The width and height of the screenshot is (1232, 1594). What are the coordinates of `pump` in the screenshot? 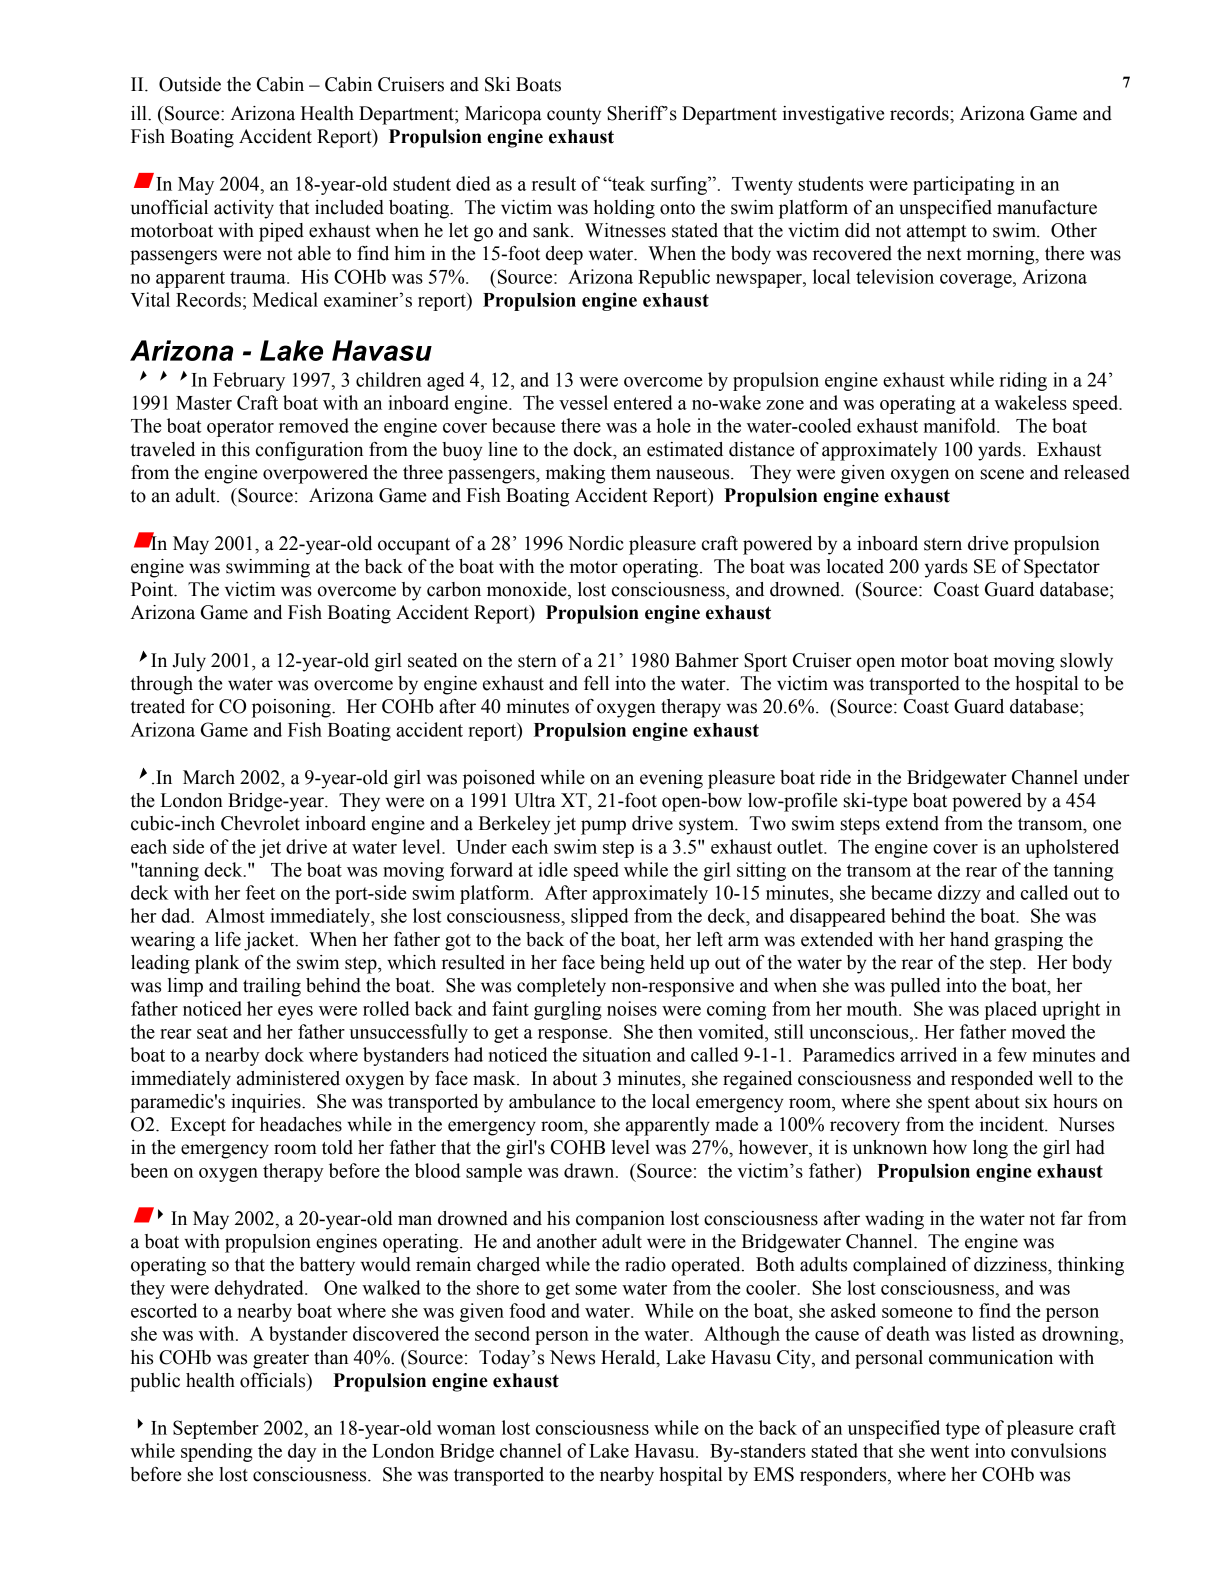 It's located at (603, 827).
